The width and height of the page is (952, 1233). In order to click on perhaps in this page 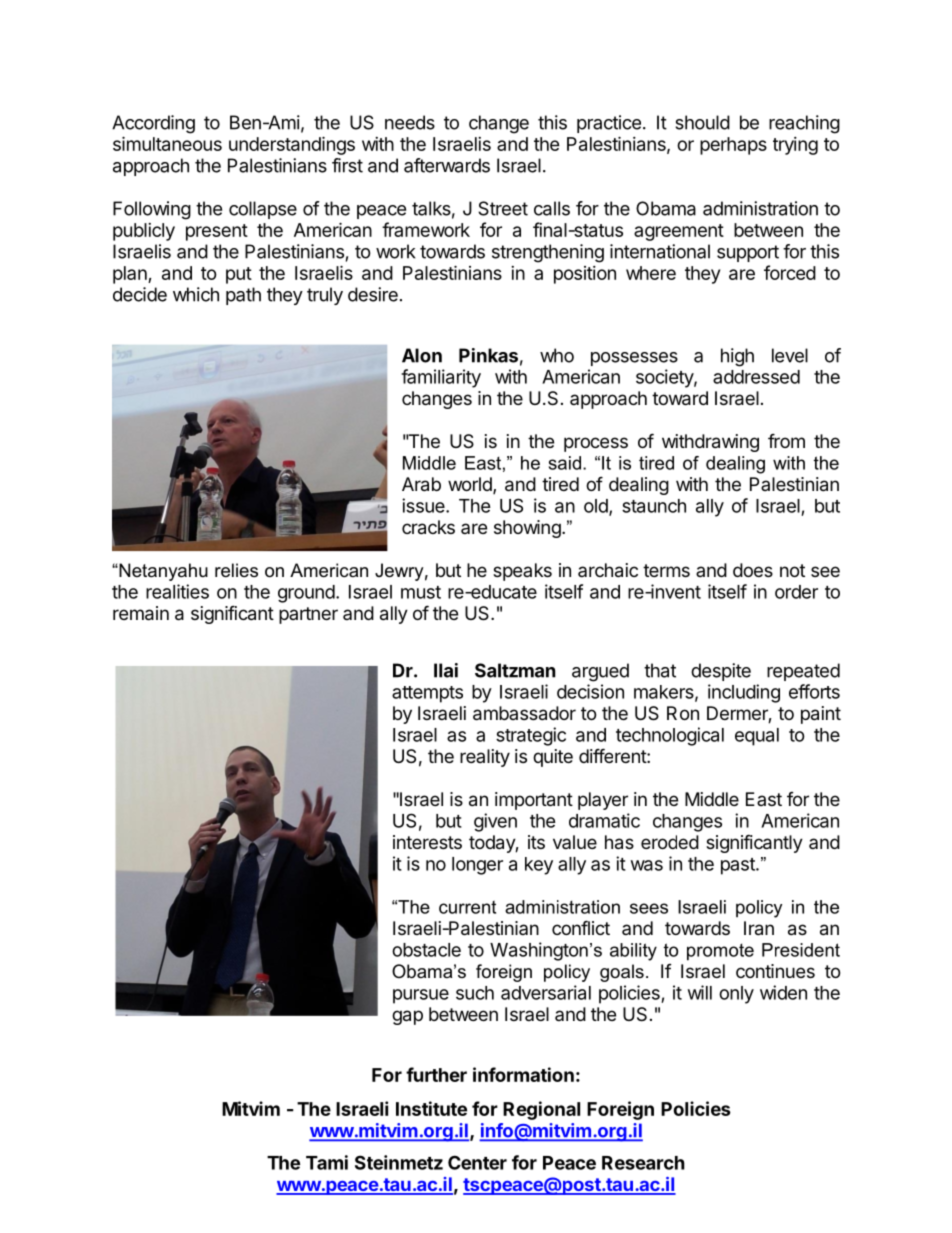, I will do `click(733, 146)`.
